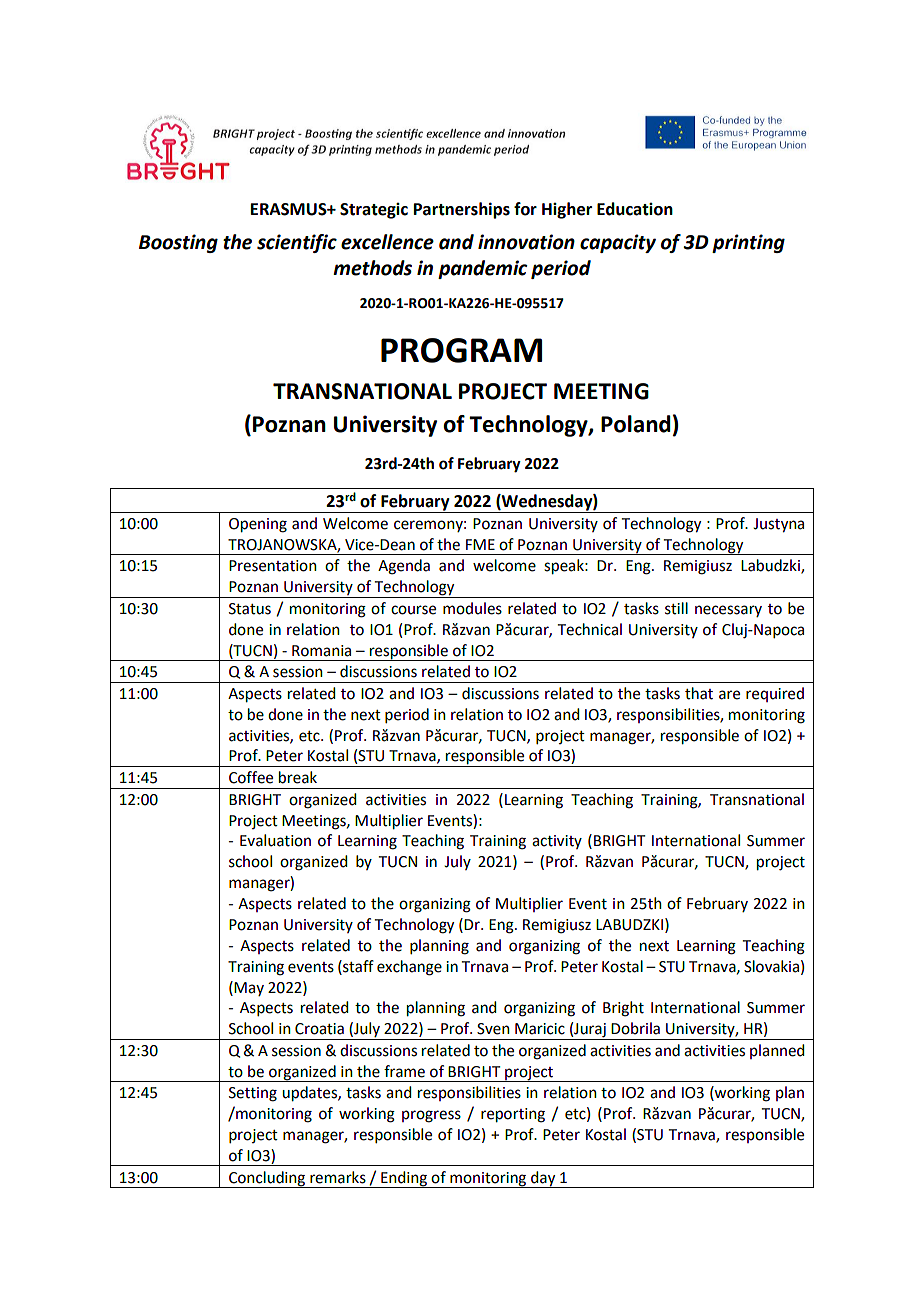 The width and height of the image is (924, 1308). Describe the element at coordinates (493, 1029) in the image. I see `Sven` at that location.
